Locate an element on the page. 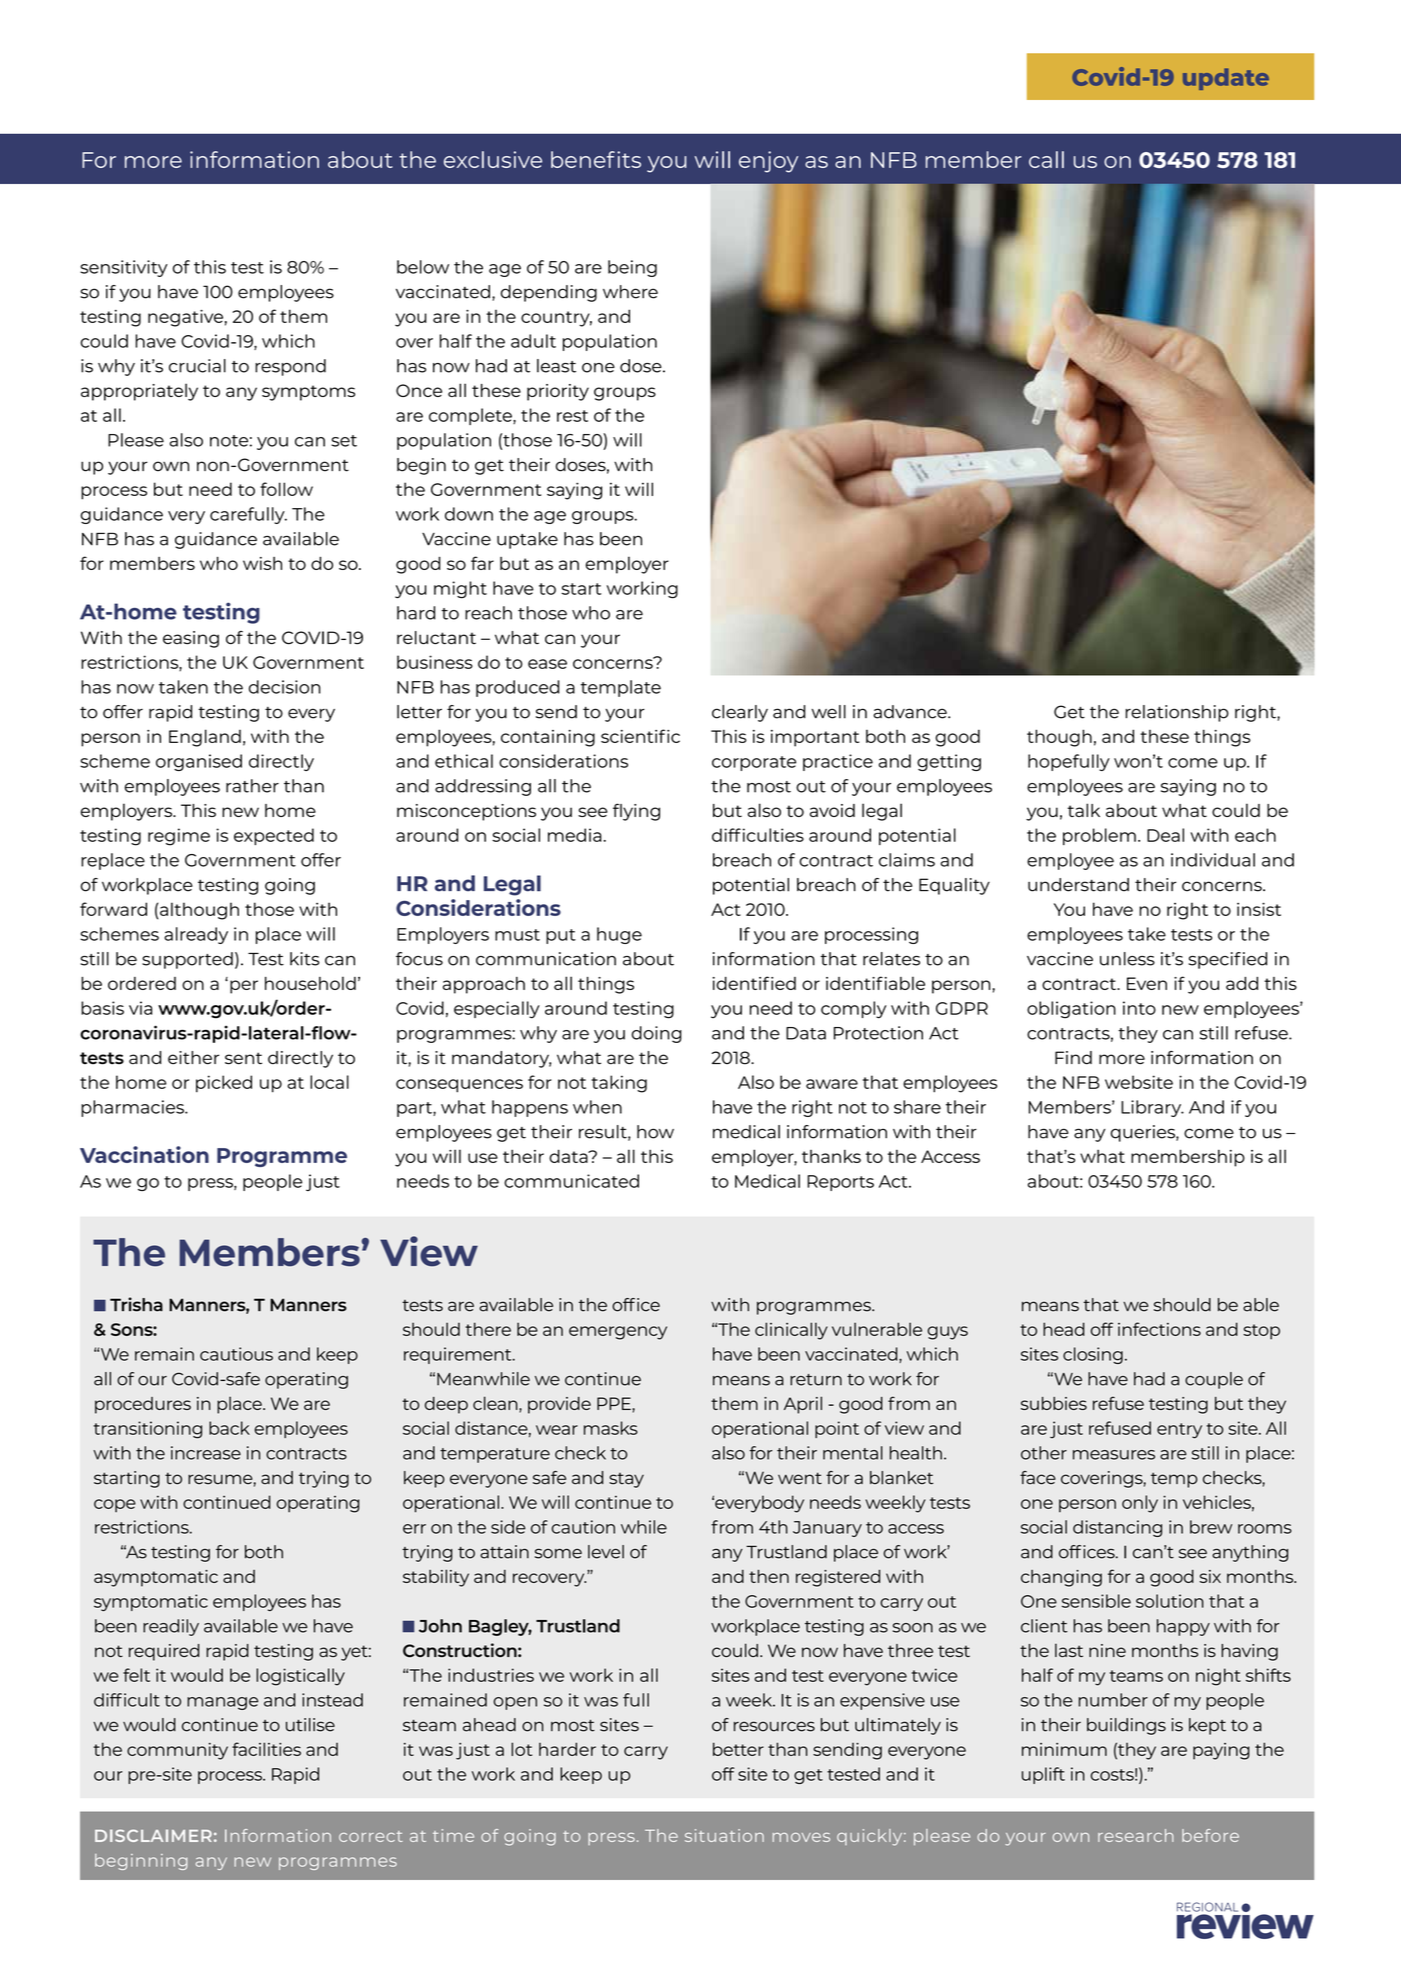 This document has width=1401, height=1981. update is located at coordinates (1226, 79).
